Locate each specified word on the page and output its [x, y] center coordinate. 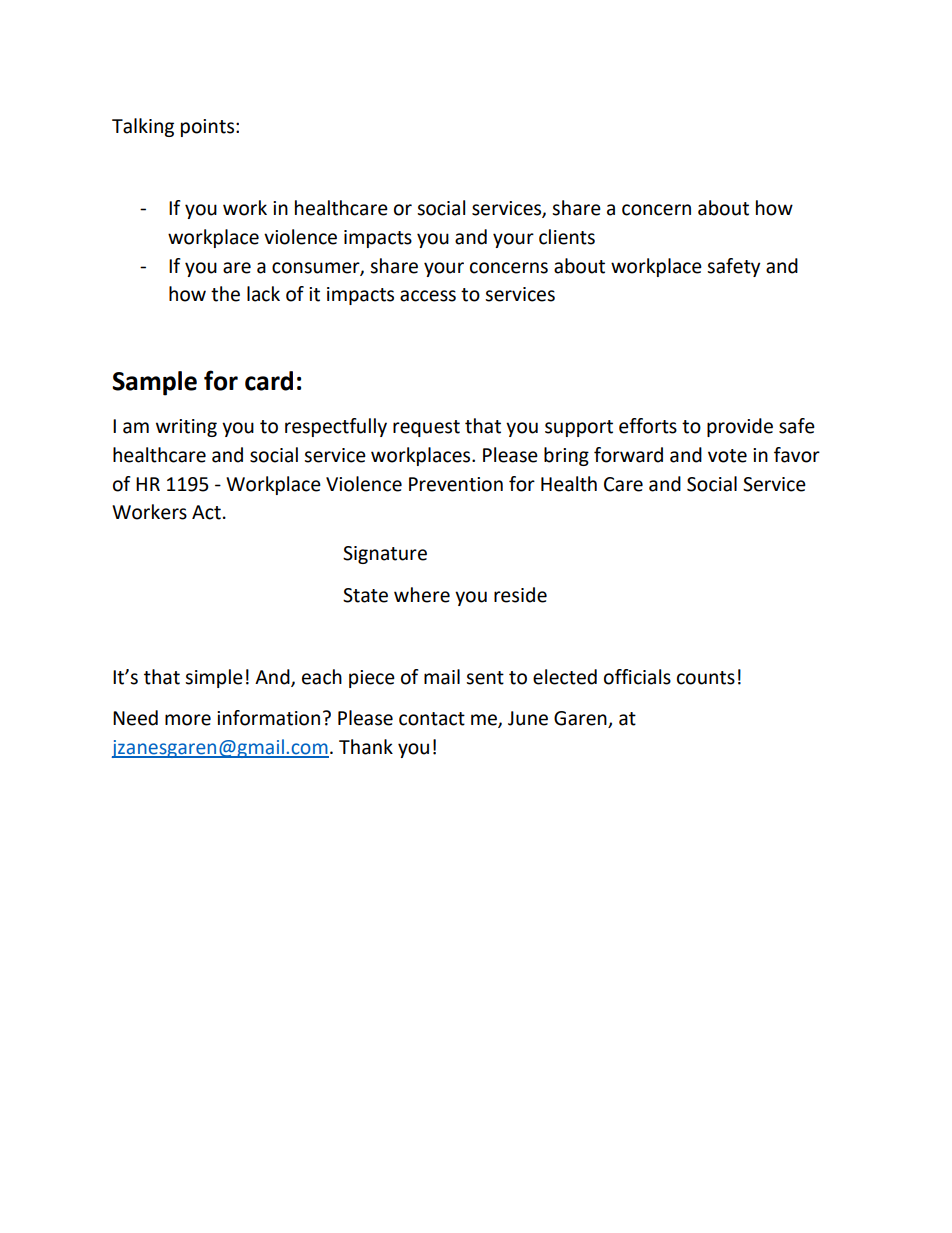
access [428, 296]
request [426, 428]
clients [567, 237]
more [188, 720]
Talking [143, 127]
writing [186, 428]
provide [740, 427]
